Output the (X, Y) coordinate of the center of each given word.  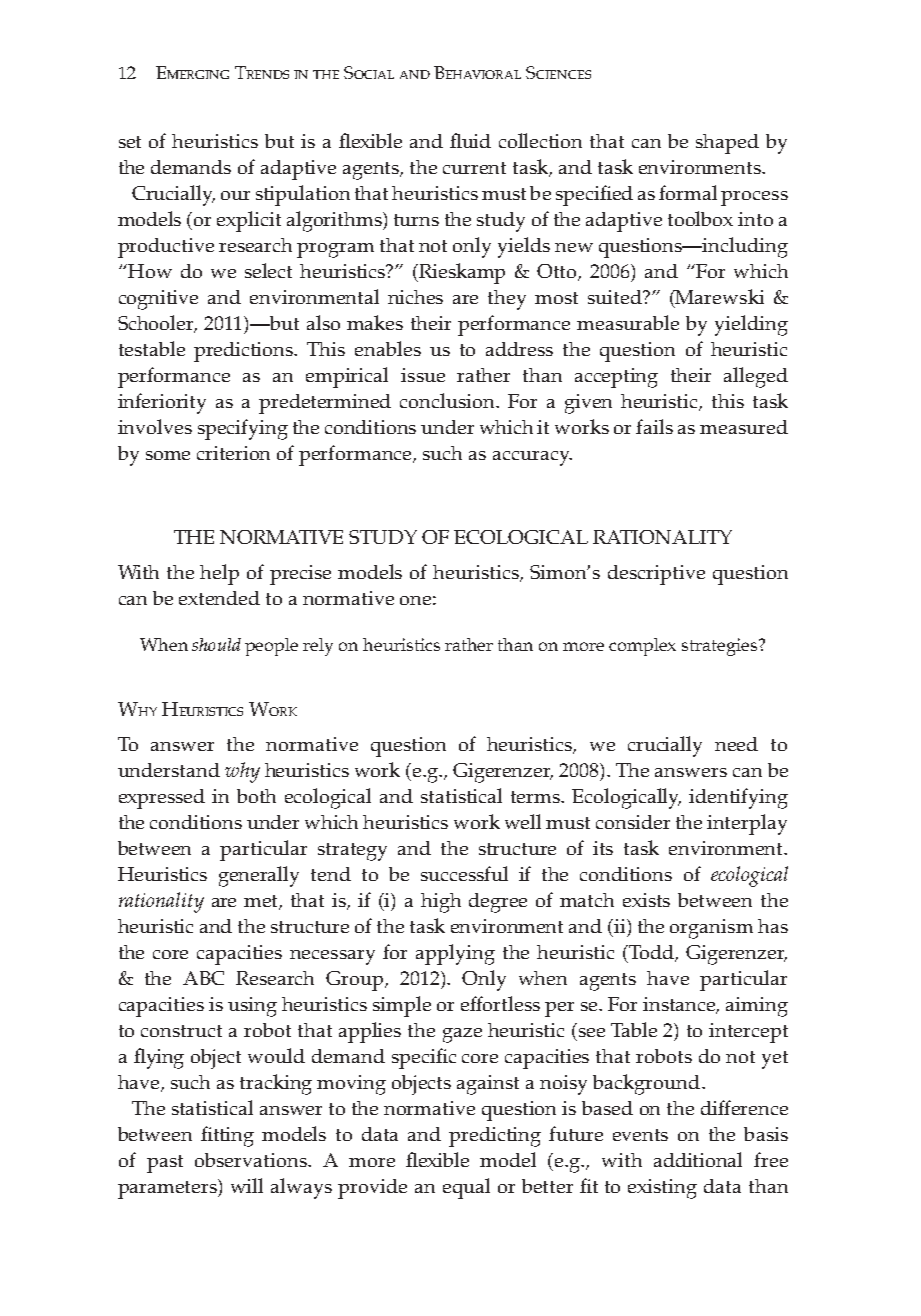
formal (688, 192)
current (474, 168)
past (165, 1164)
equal (466, 1188)
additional (698, 1159)
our (235, 195)
